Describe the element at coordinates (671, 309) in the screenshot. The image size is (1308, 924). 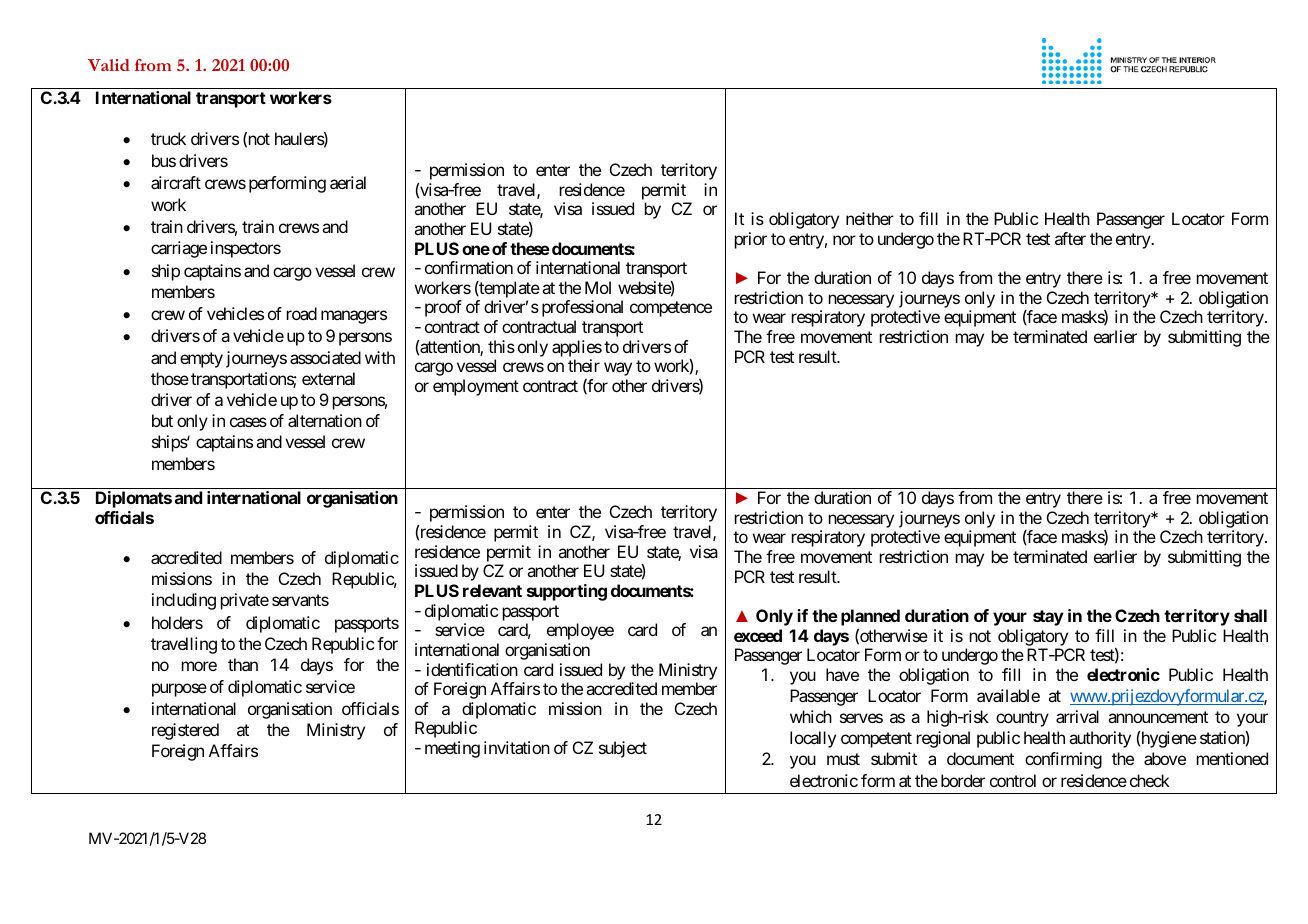
I see `competence` at that location.
